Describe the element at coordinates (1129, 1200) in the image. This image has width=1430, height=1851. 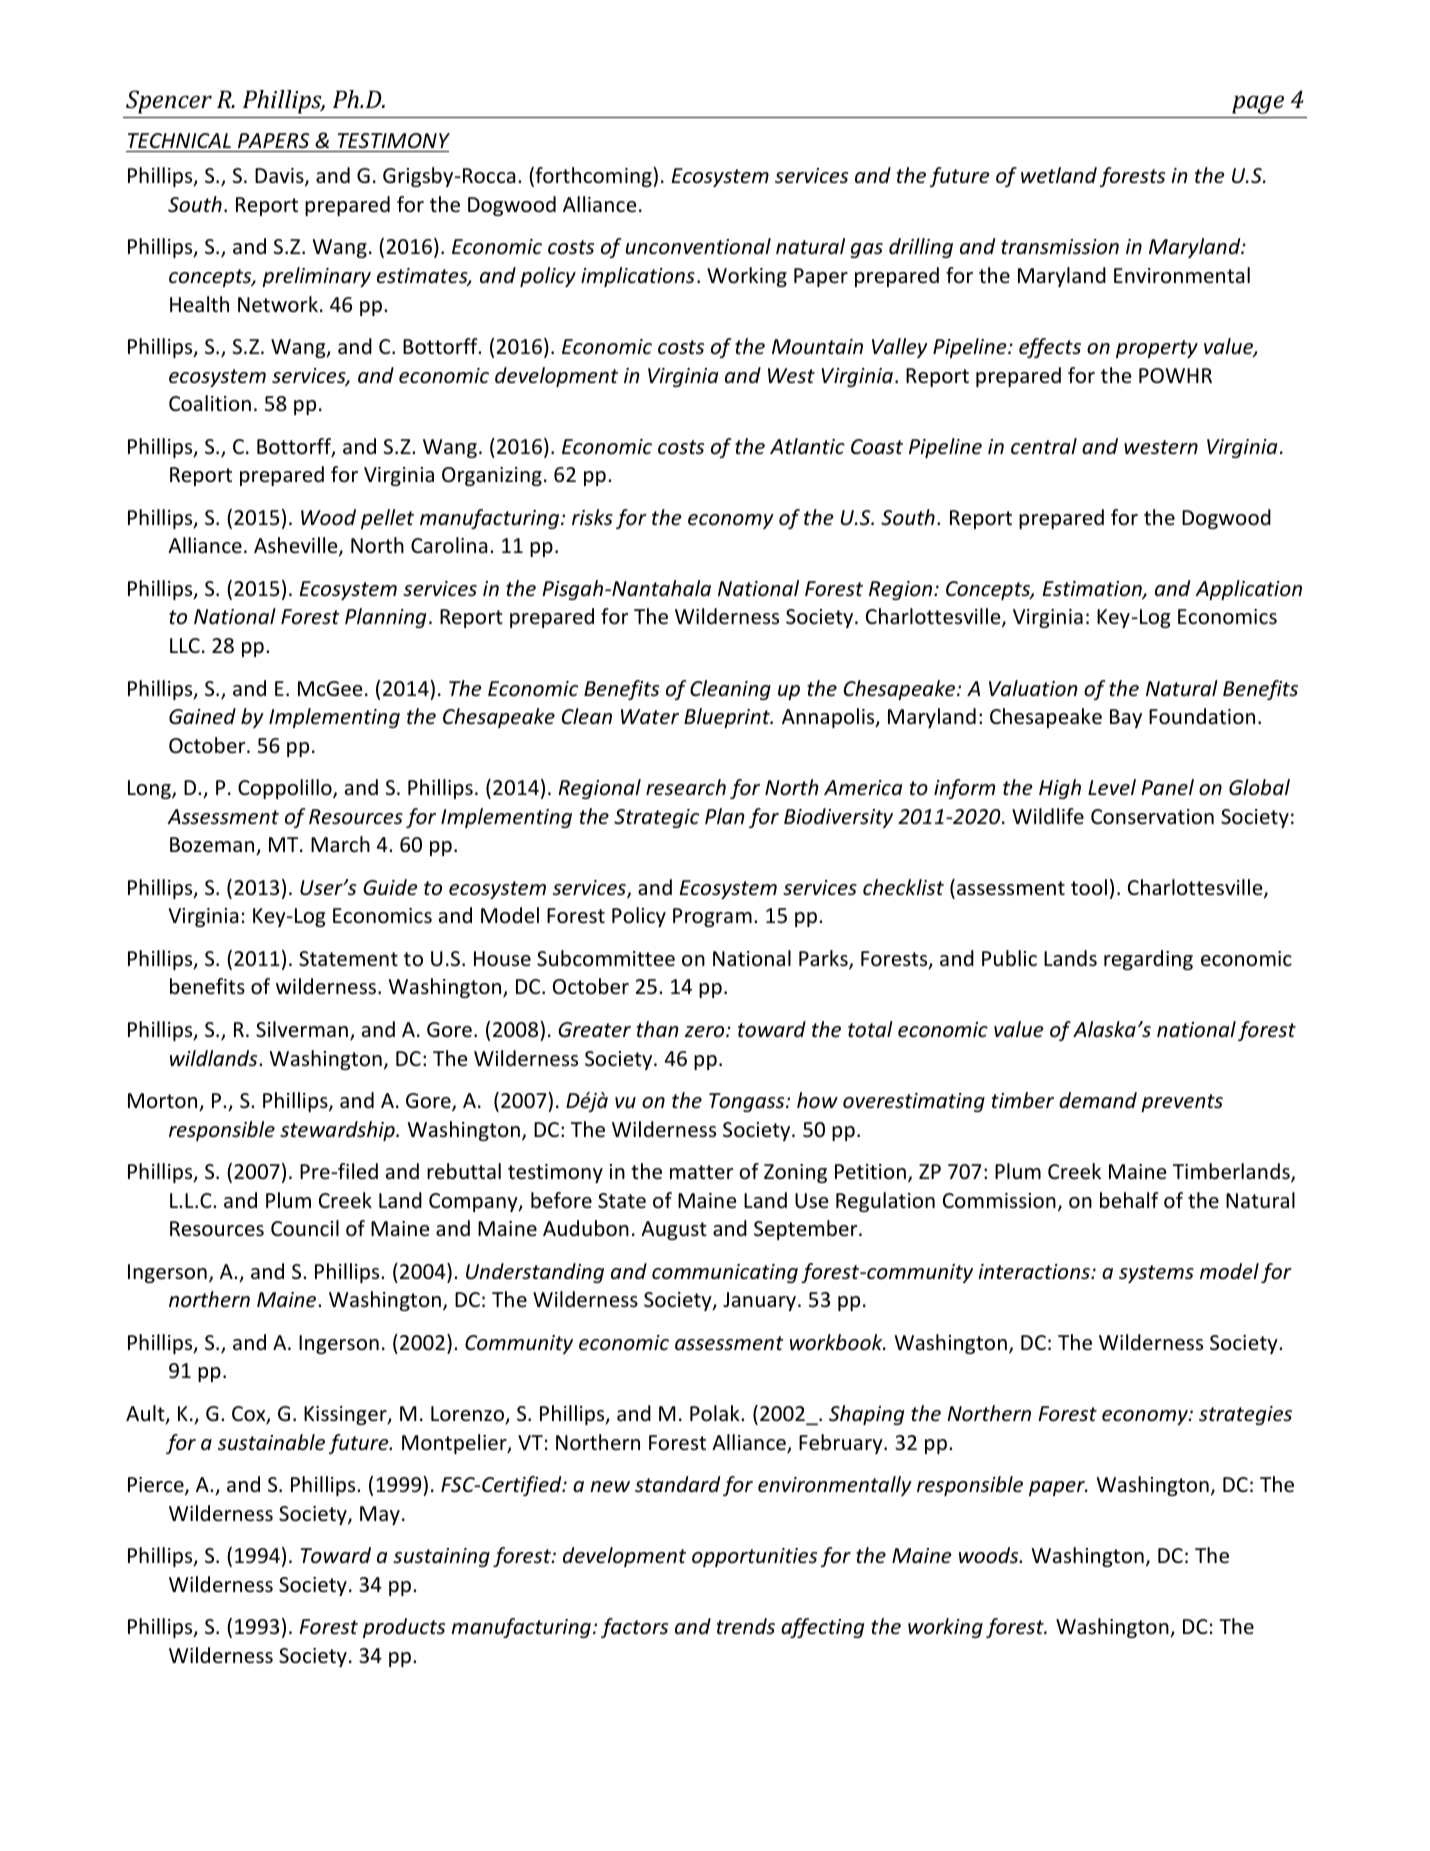
I see `behalf` at that location.
